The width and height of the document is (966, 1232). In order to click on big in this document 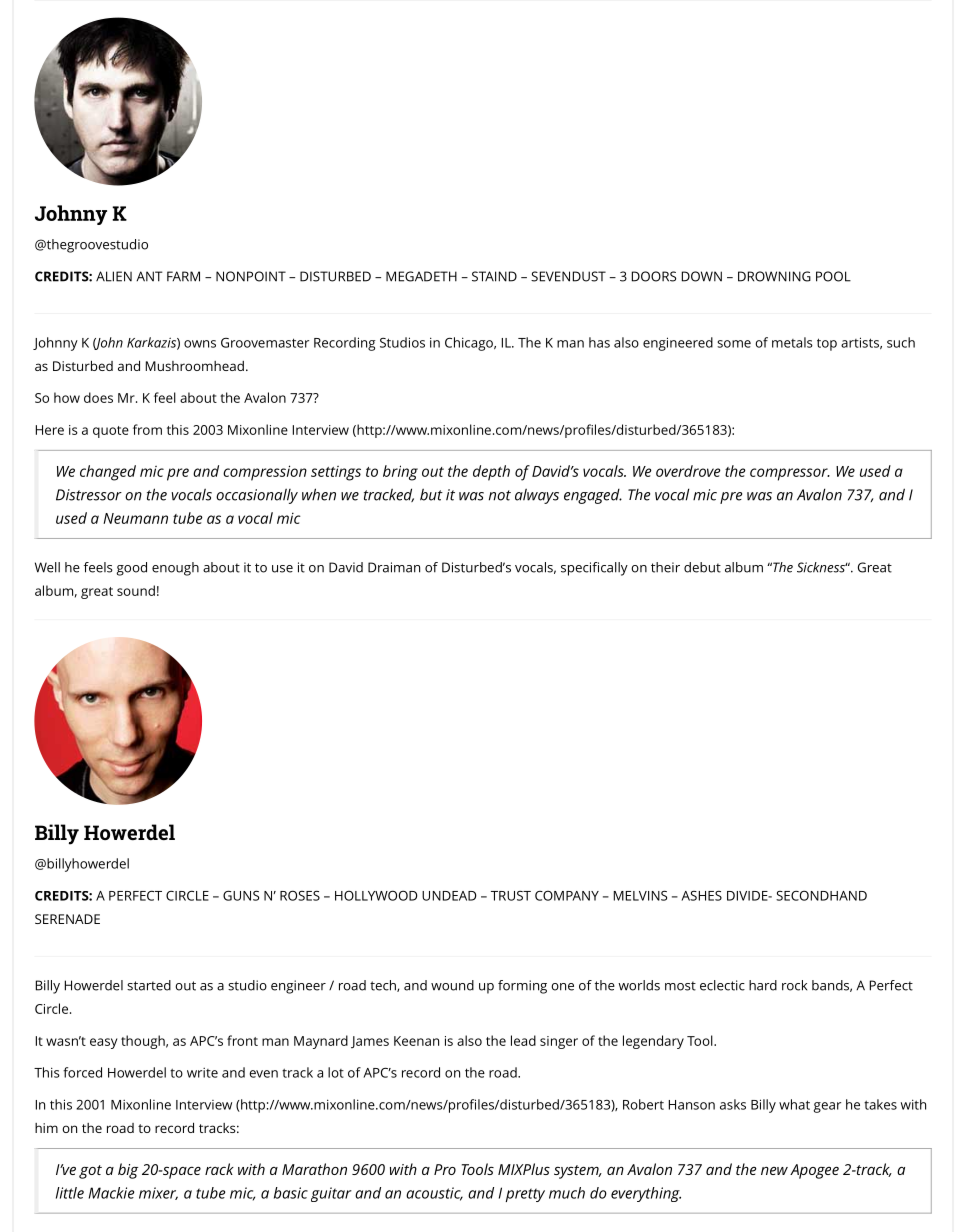, I will do `click(128, 1171)`.
